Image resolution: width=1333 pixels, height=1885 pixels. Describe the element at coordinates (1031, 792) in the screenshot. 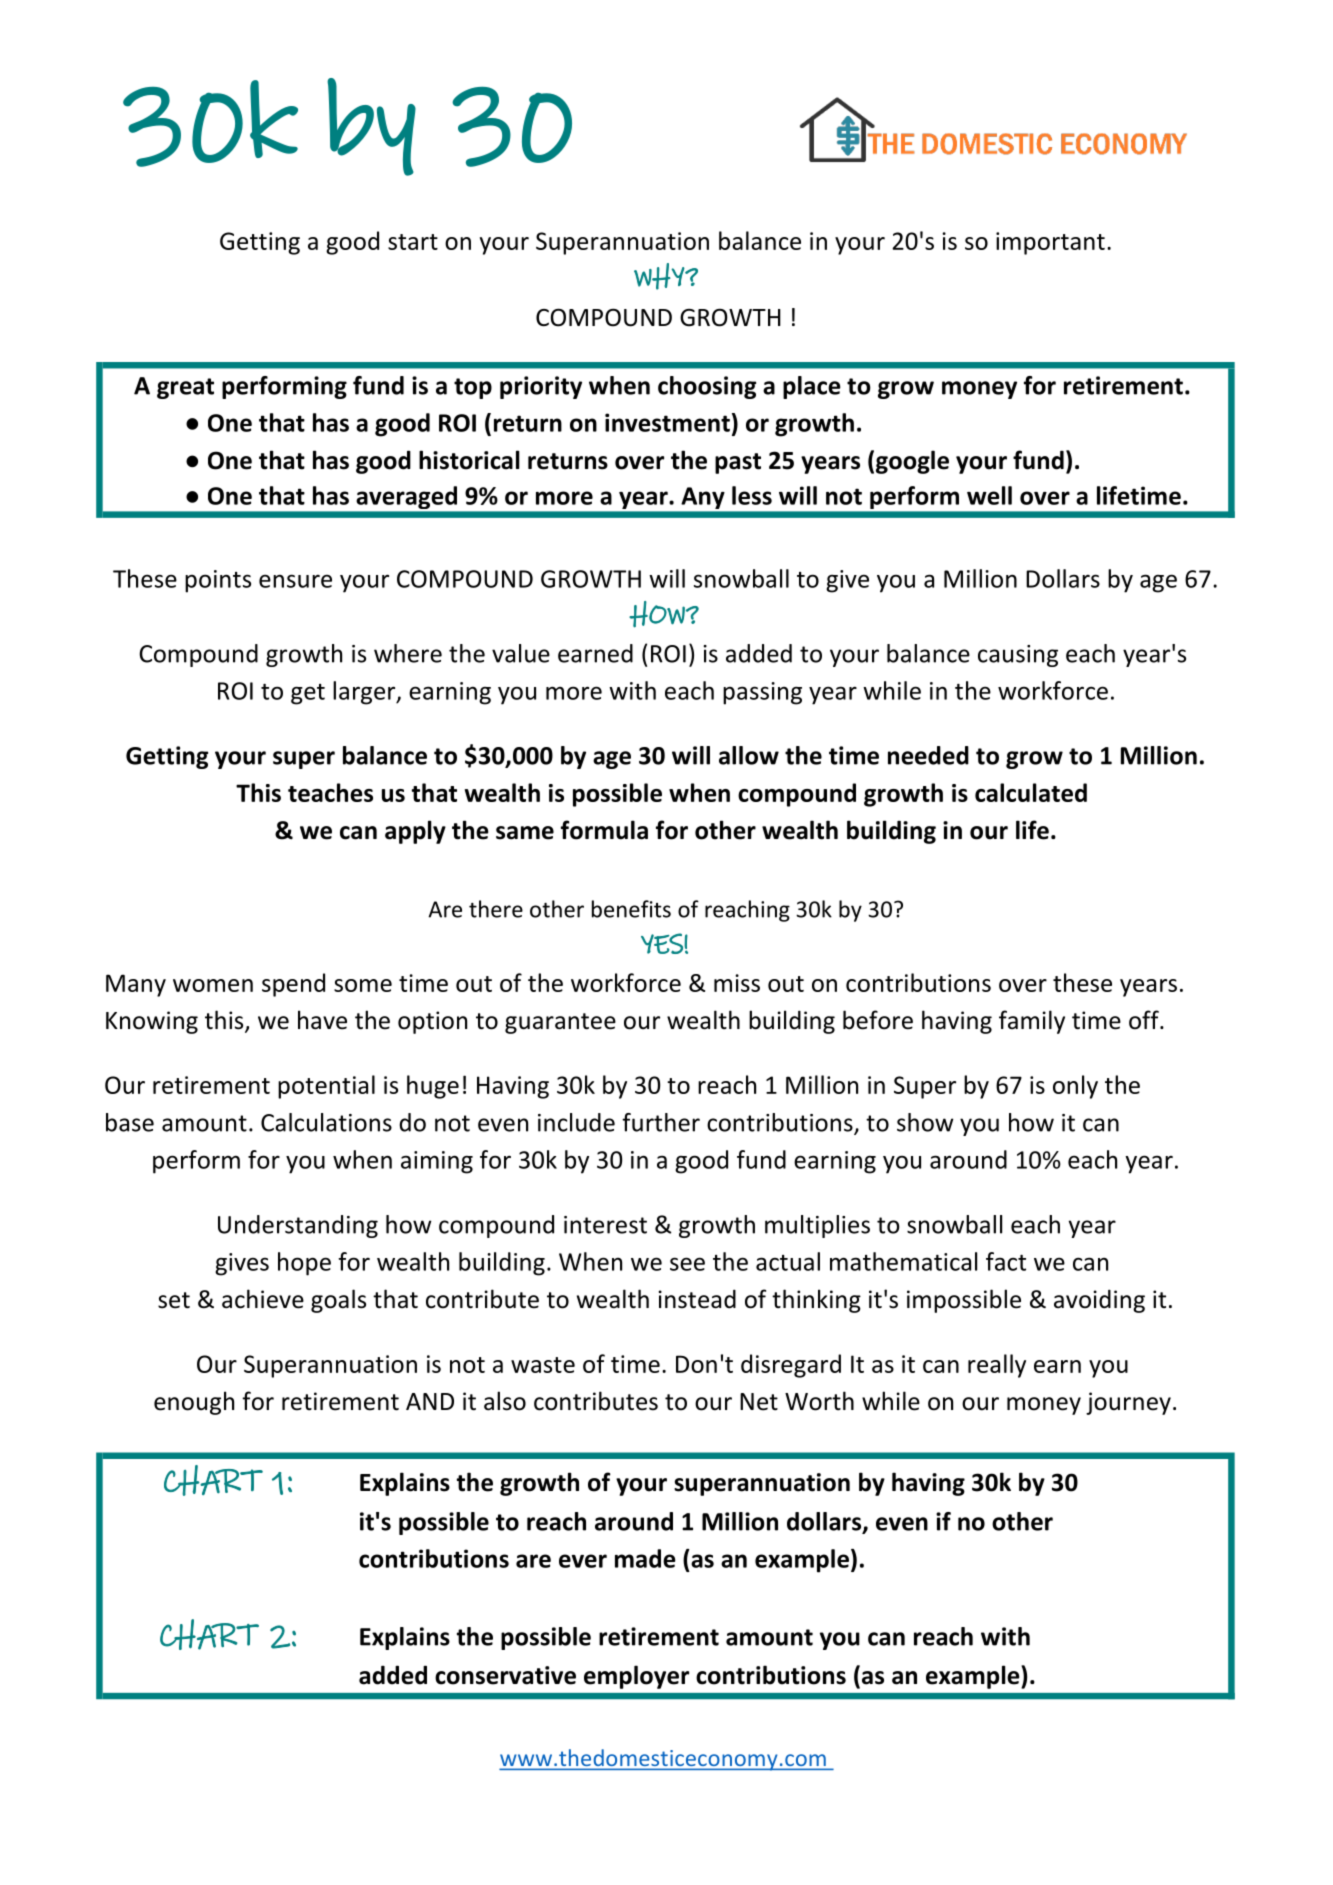

I see `calculated` at that location.
